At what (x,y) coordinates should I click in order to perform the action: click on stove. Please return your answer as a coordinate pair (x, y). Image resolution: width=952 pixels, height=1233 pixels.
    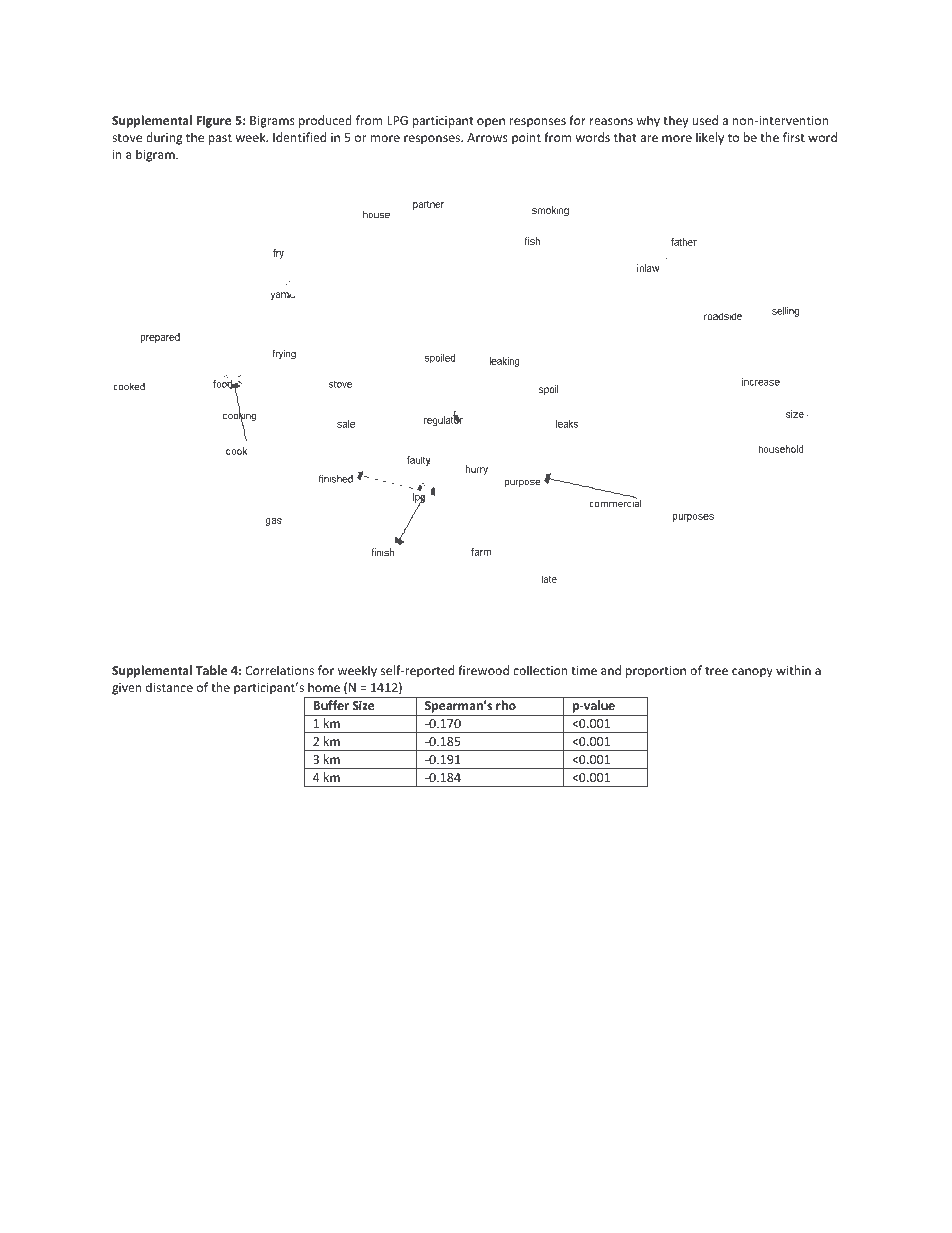
    Looking at the image, I should click on (127, 138).
